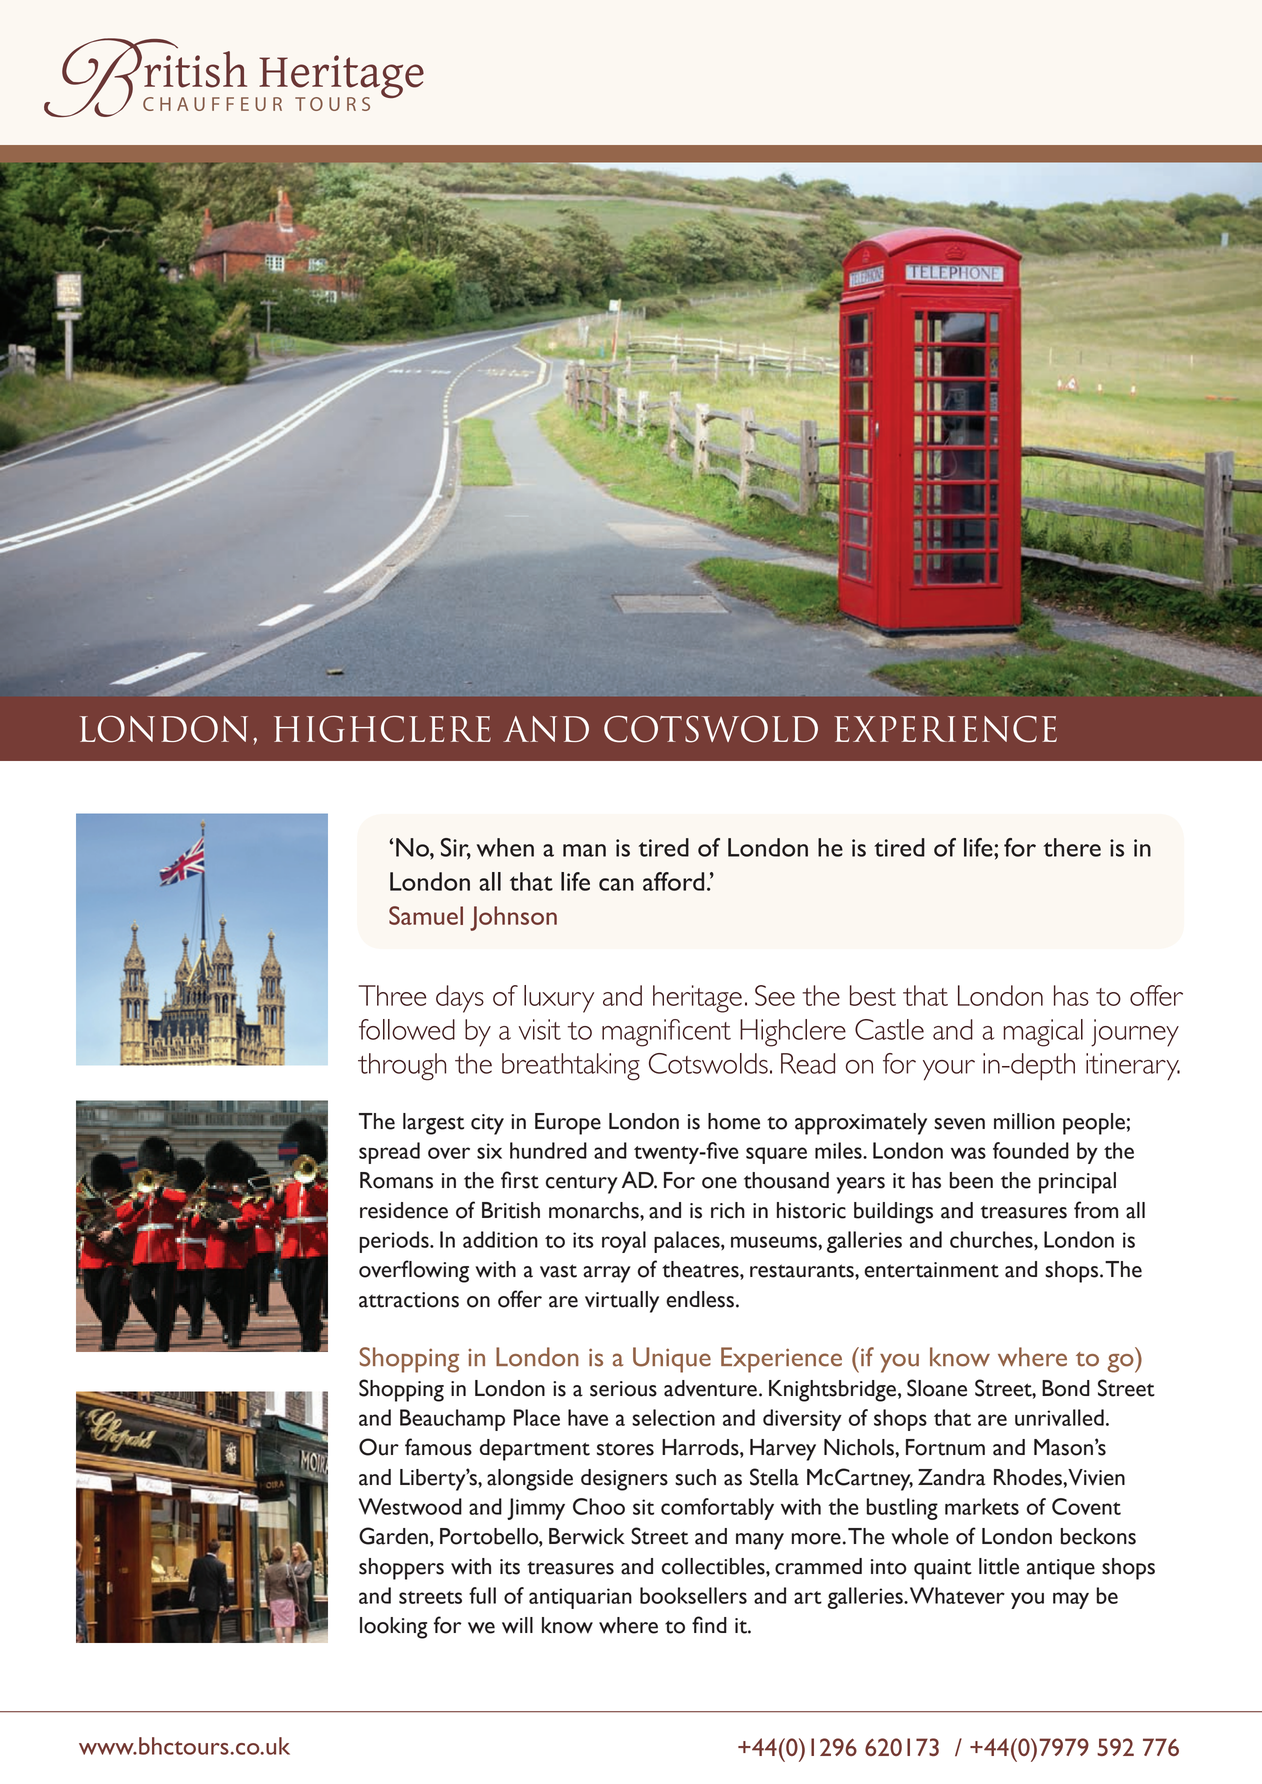 The image size is (1262, 1784). What do you see at coordinates (1024, 1121) in the page?
I see `million` at bounding box center [1024, 1121].
